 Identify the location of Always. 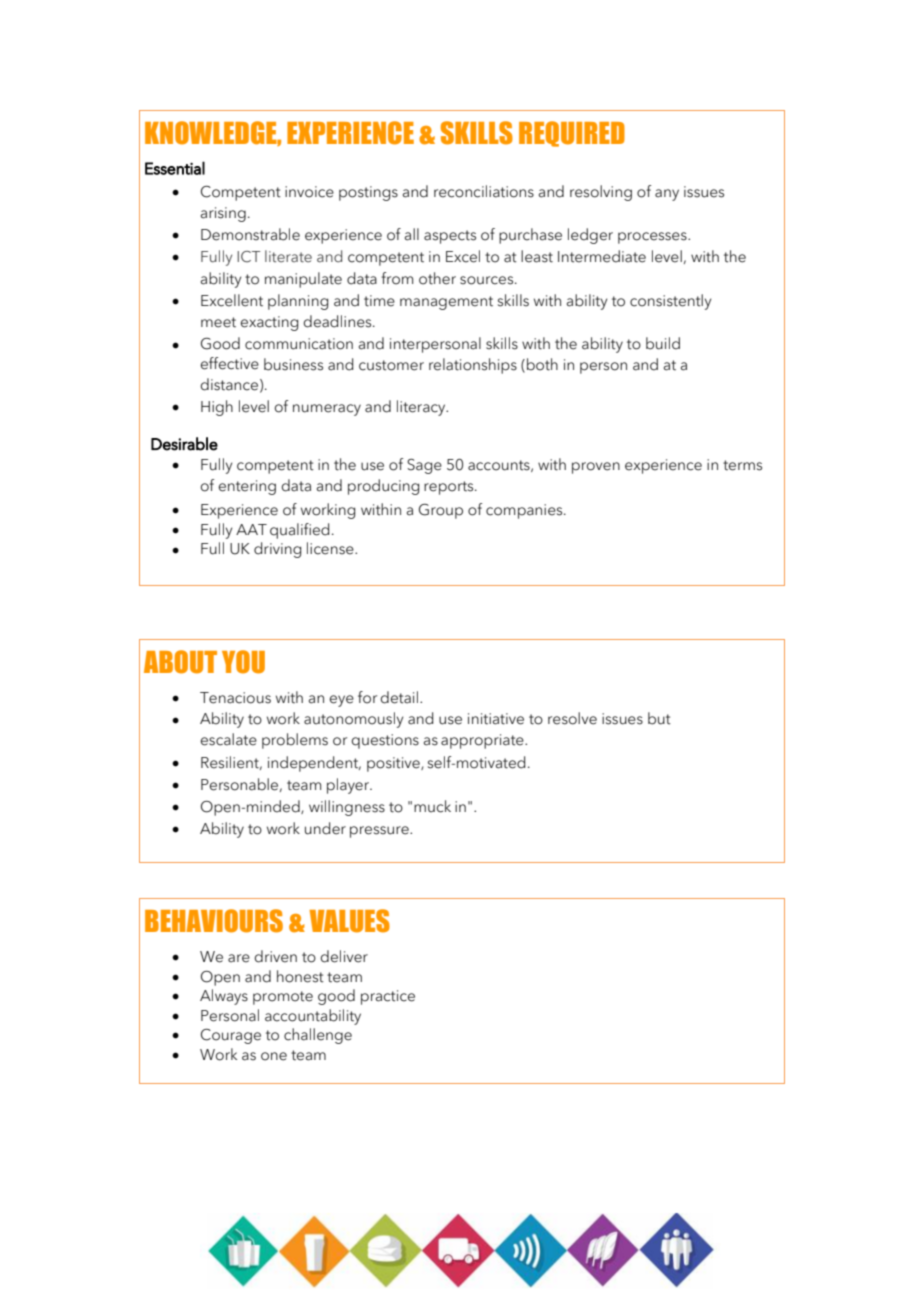
(224, 997).
